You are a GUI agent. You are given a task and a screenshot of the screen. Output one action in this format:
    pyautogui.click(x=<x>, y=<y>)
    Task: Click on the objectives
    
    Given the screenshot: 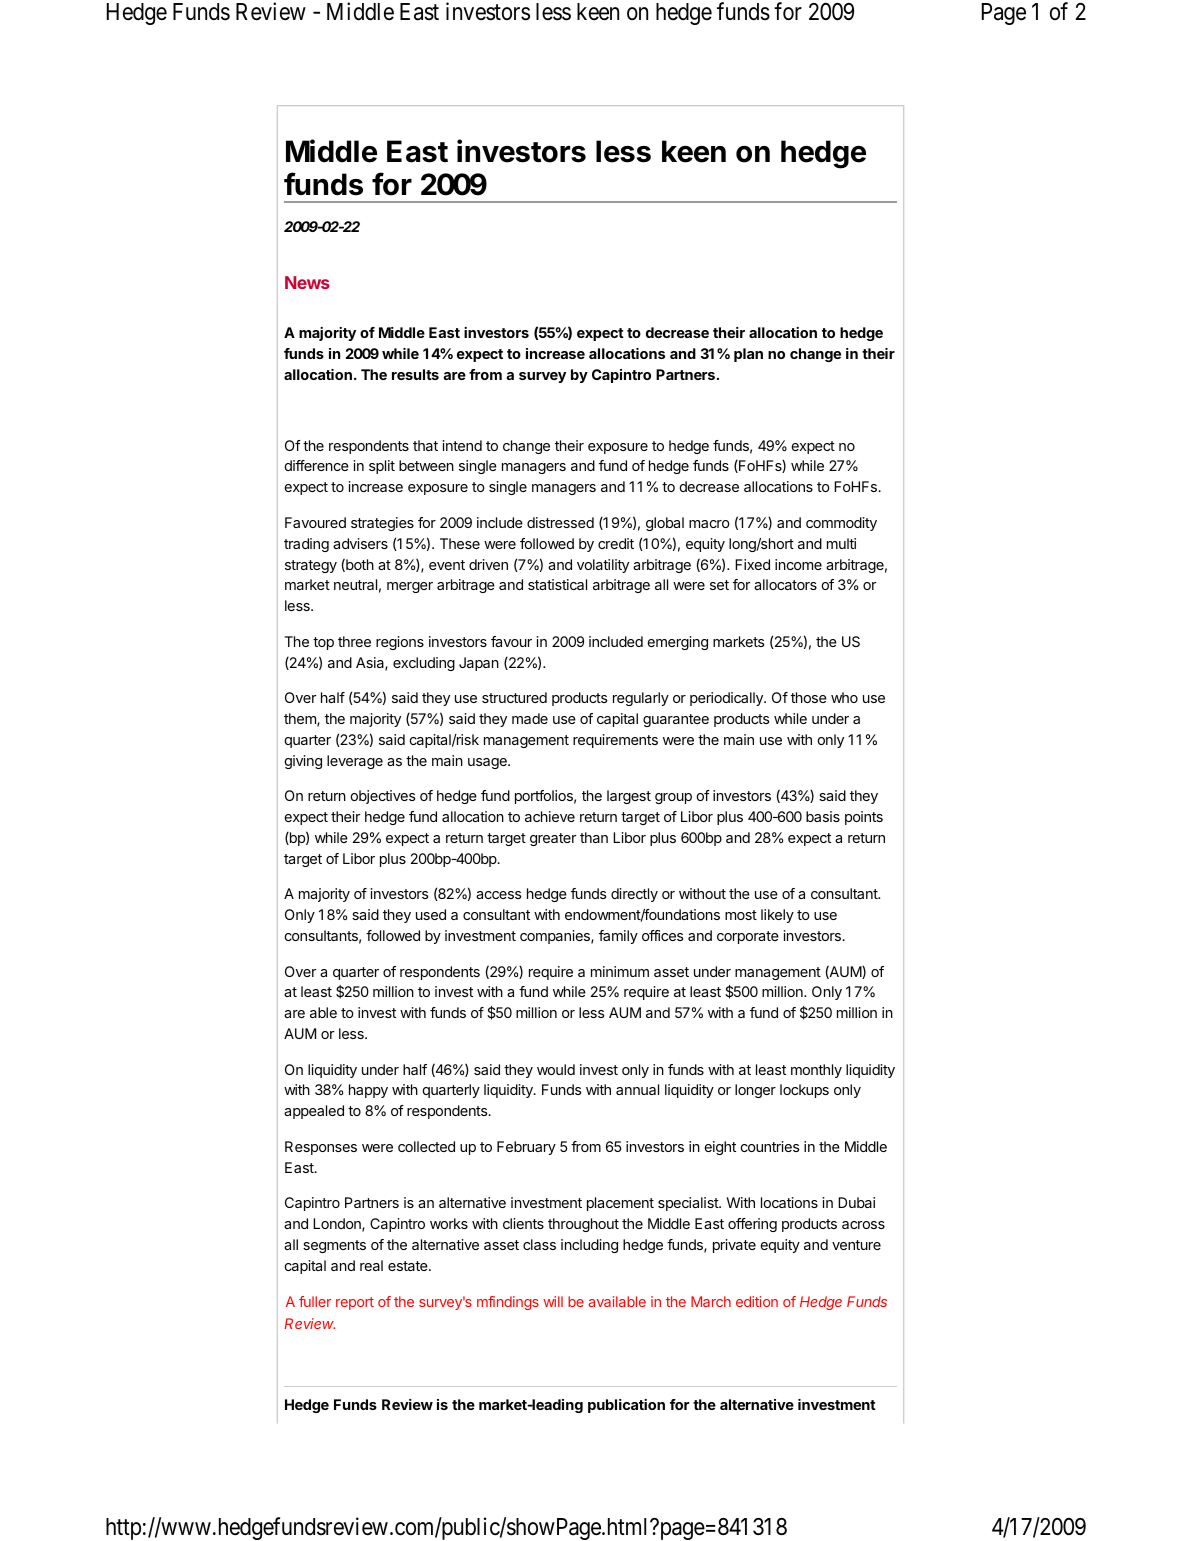 What is the action you would take?
    pyautogui.click(x=383, y=797)
